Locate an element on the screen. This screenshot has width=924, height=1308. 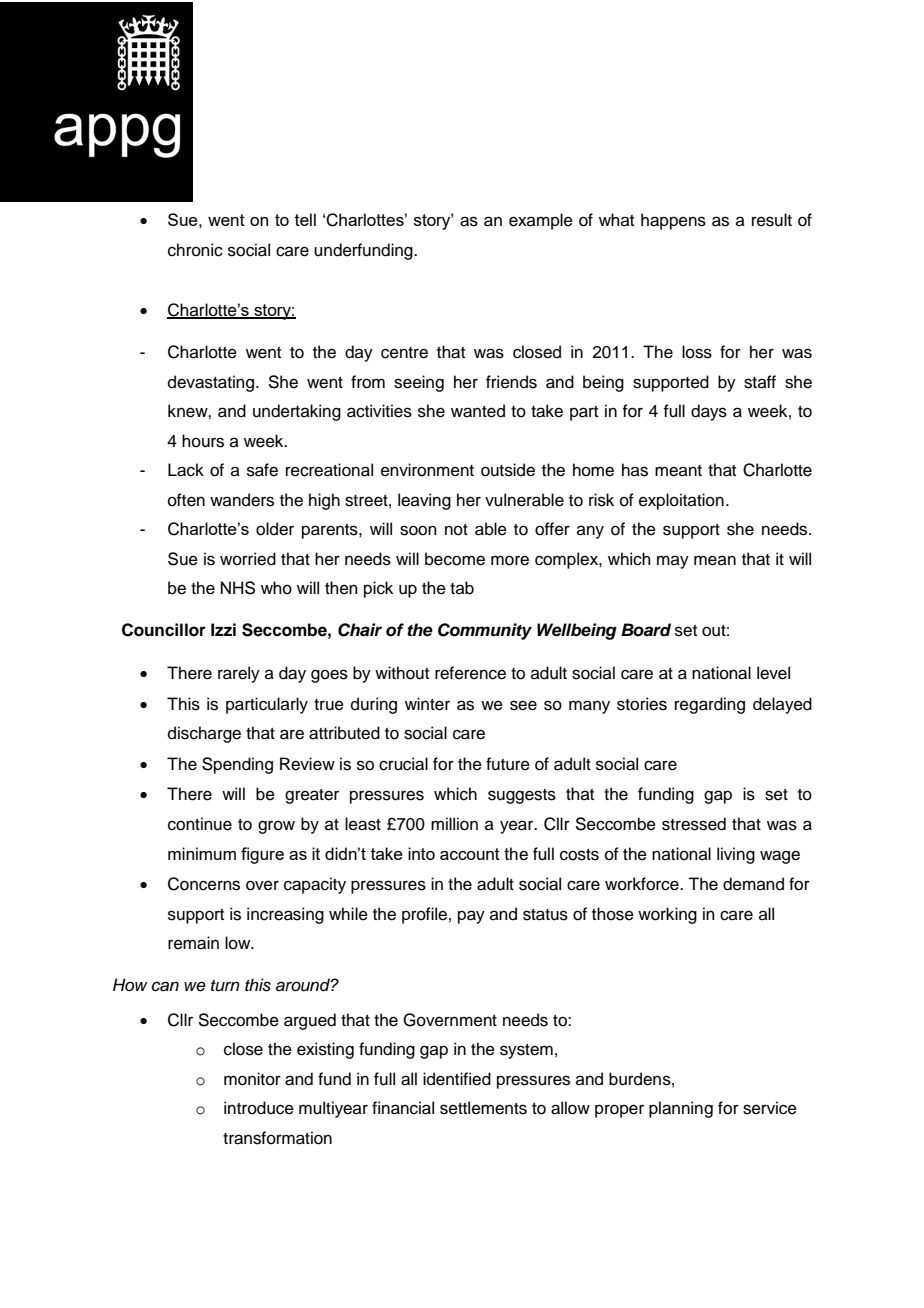
rarely is located at coordinates (239, 674).
